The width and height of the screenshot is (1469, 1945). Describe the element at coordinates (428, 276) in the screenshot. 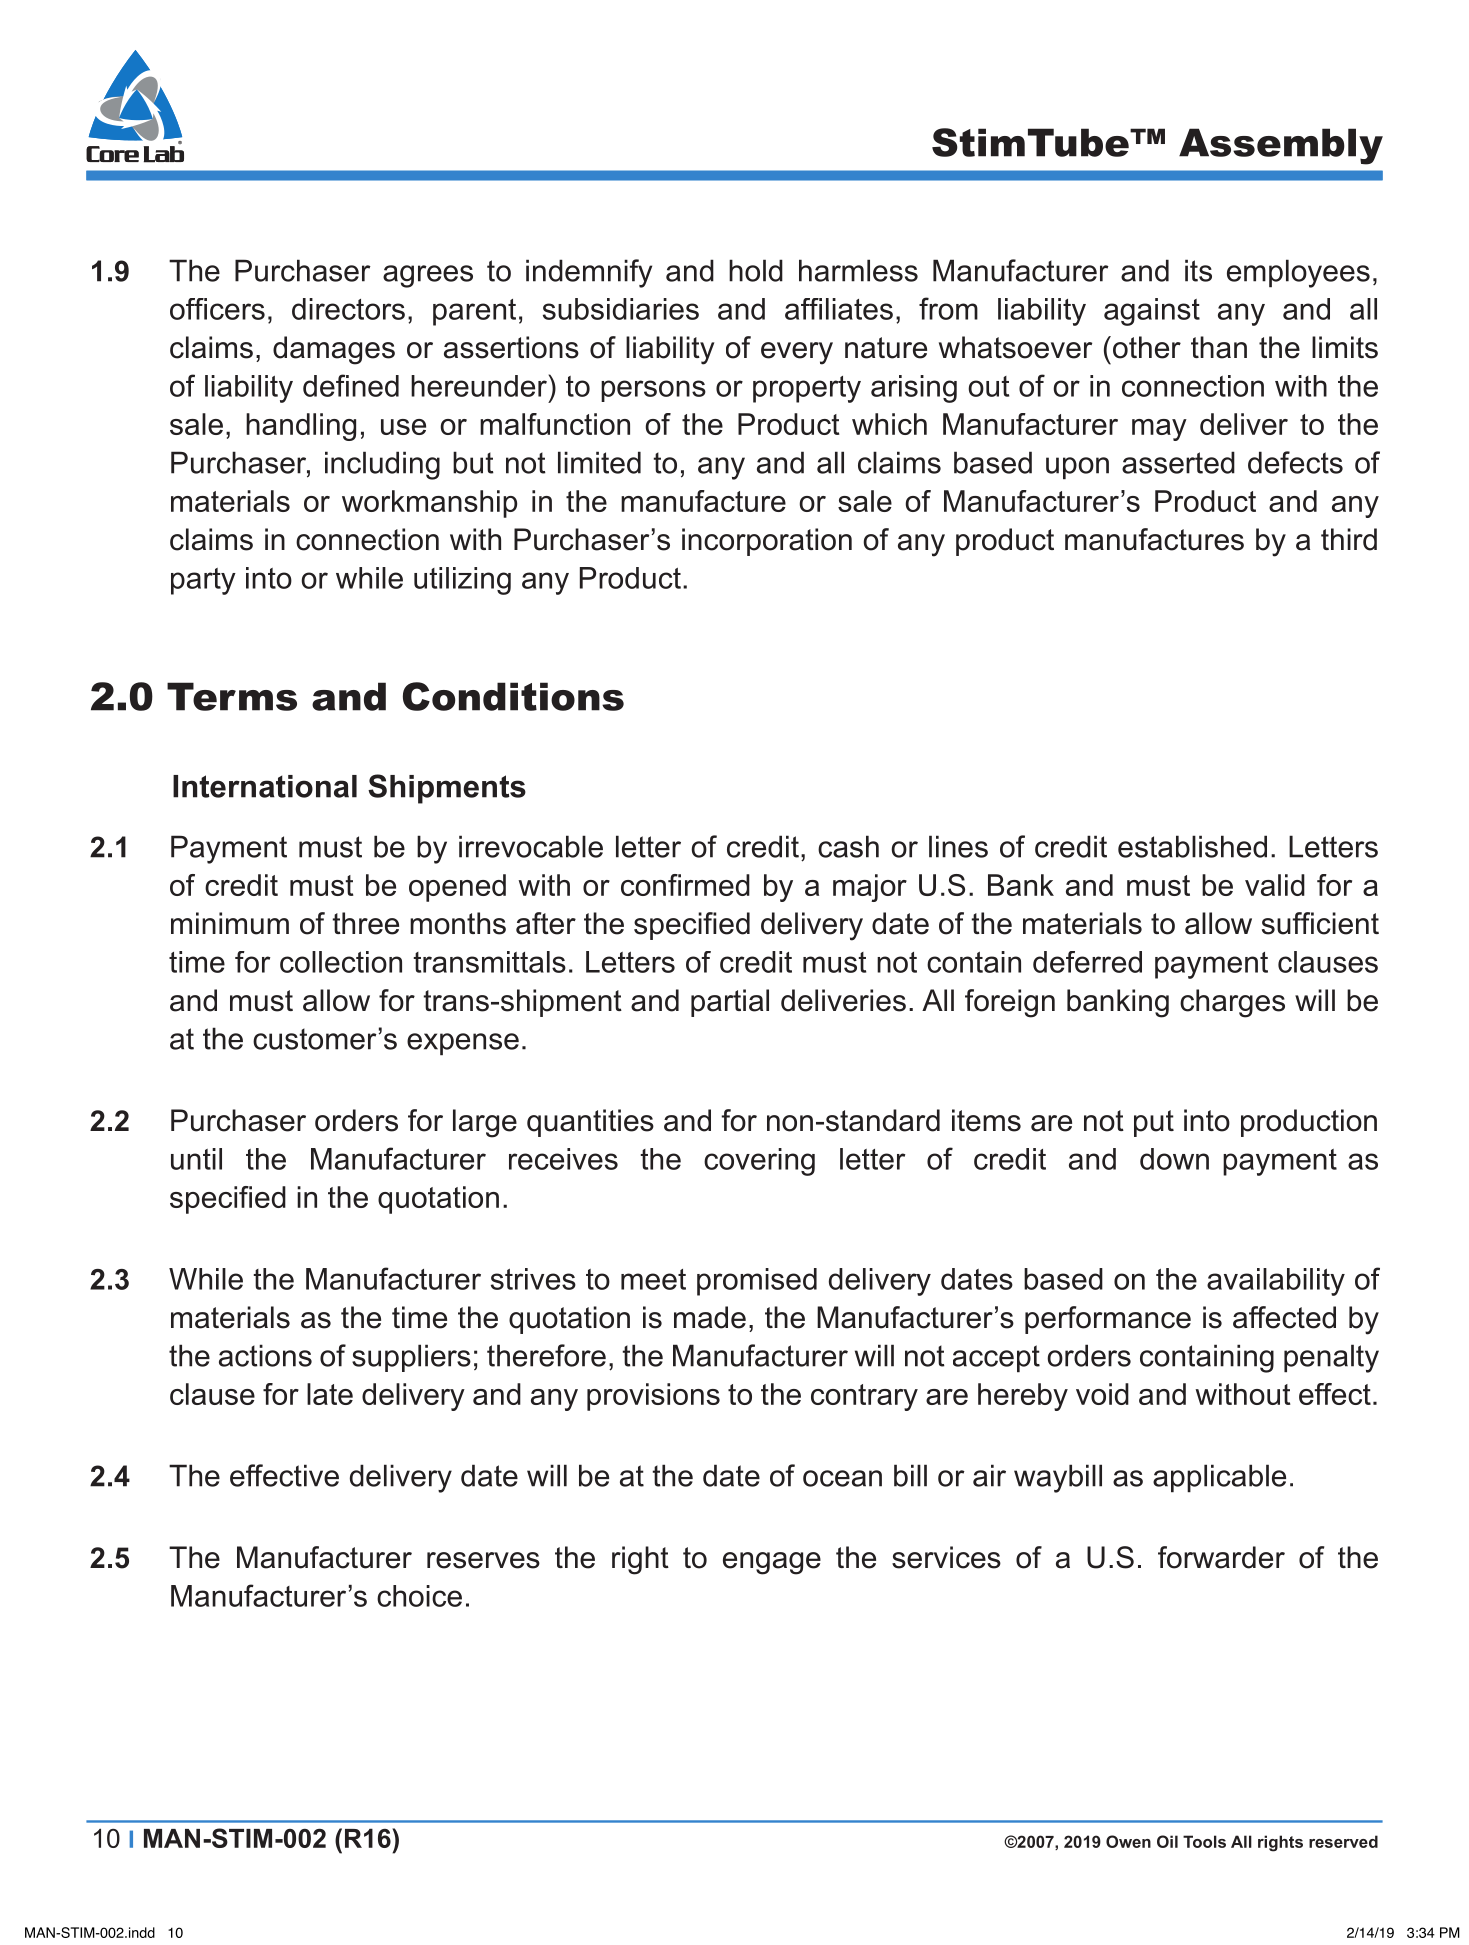

I see `agrees` at that location.
